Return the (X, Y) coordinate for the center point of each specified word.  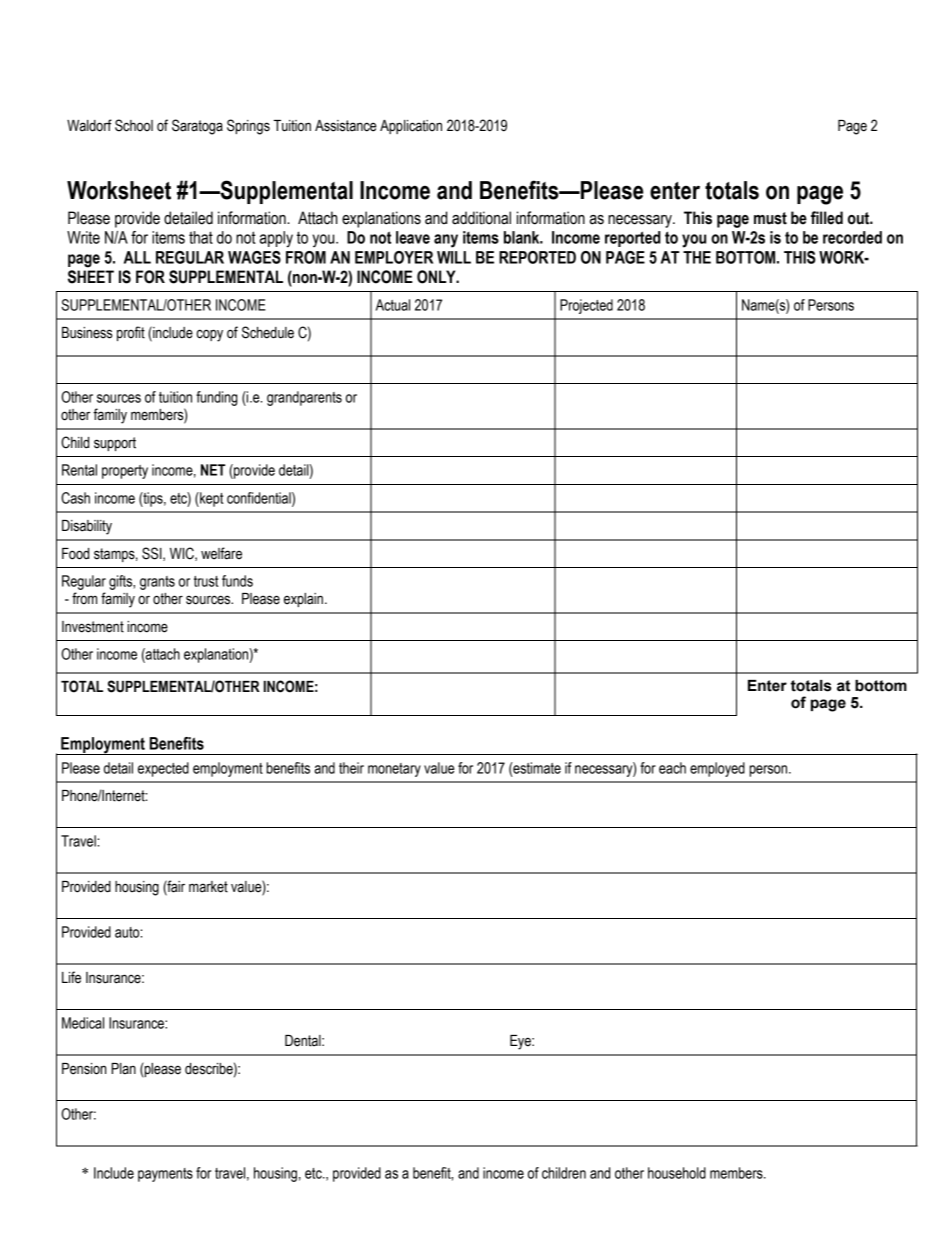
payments (165, 1175)
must (770, 218)
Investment (93, 627)
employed (717, 769)
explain (303, 600)
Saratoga (197, 127)
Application (411, 127)
